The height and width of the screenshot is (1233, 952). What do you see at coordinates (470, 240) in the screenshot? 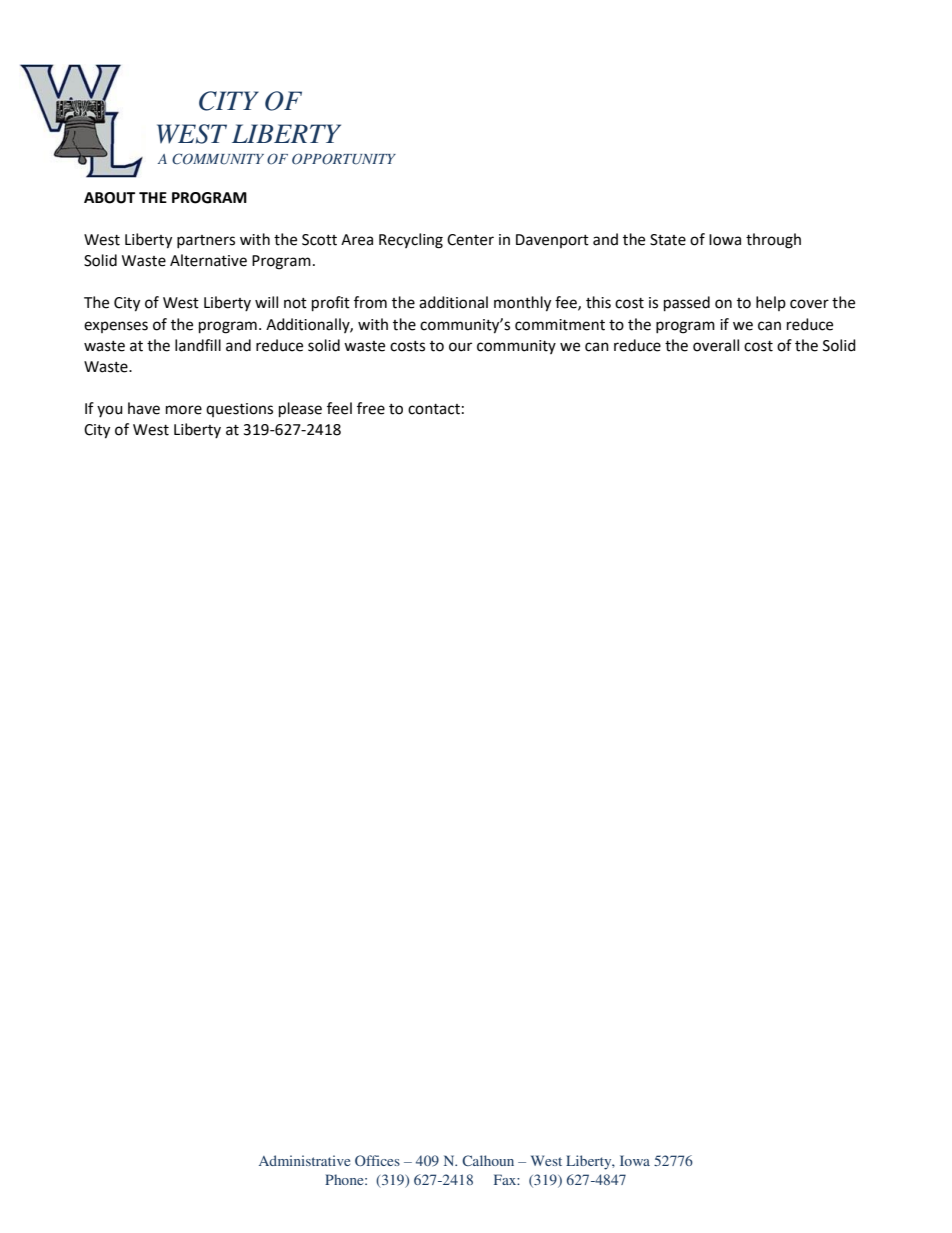
I see `Center` at bounding box center [470, 240].
